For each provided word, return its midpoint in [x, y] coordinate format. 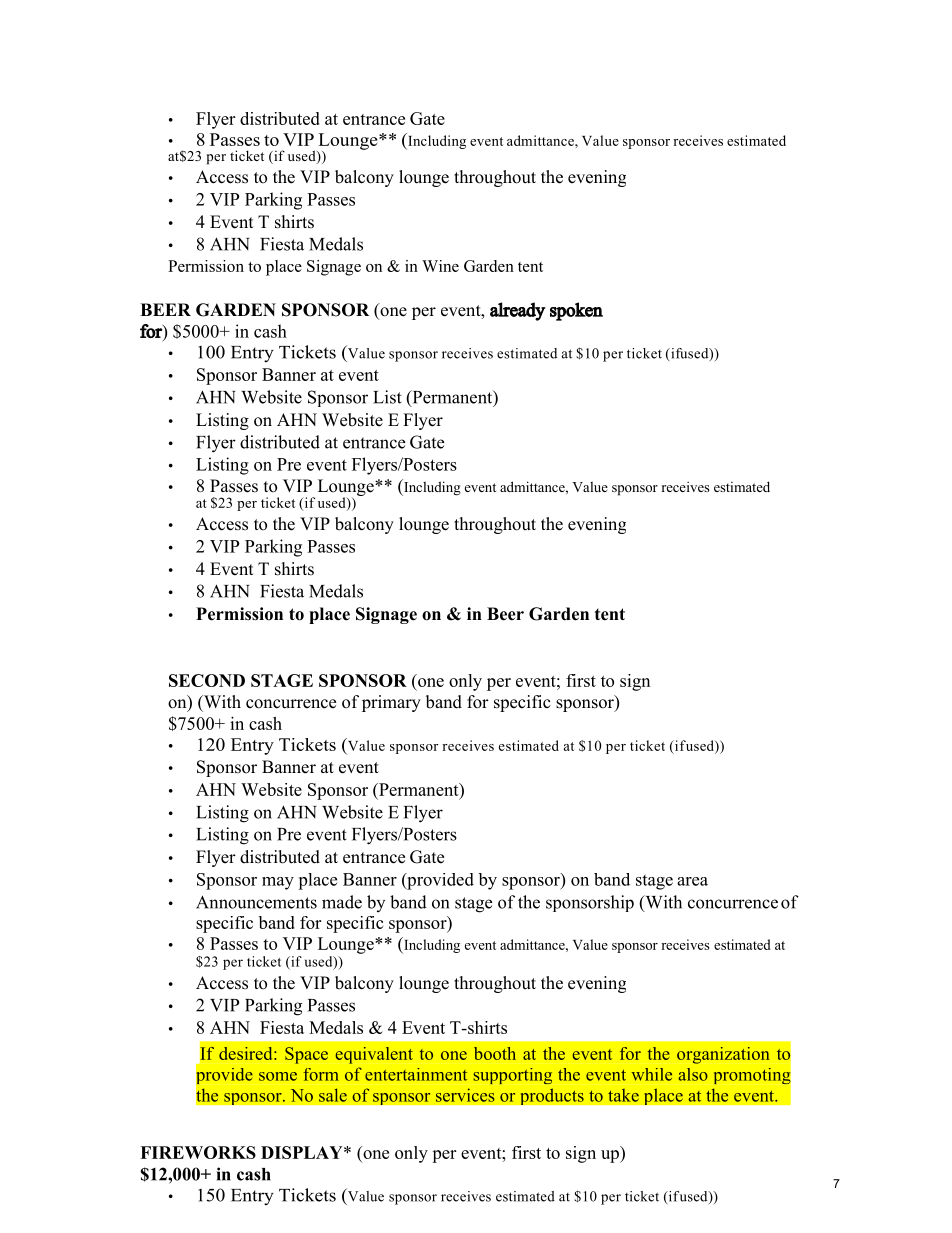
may [278, 883]
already [517, 311]
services [465, 1095]
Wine [440, 266]
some [278, 1076]
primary [391, 703]
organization [723, 1055]
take [623, 1095]
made [342, 902]
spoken [576, 311]
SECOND [207, 680]
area [692, 881]
